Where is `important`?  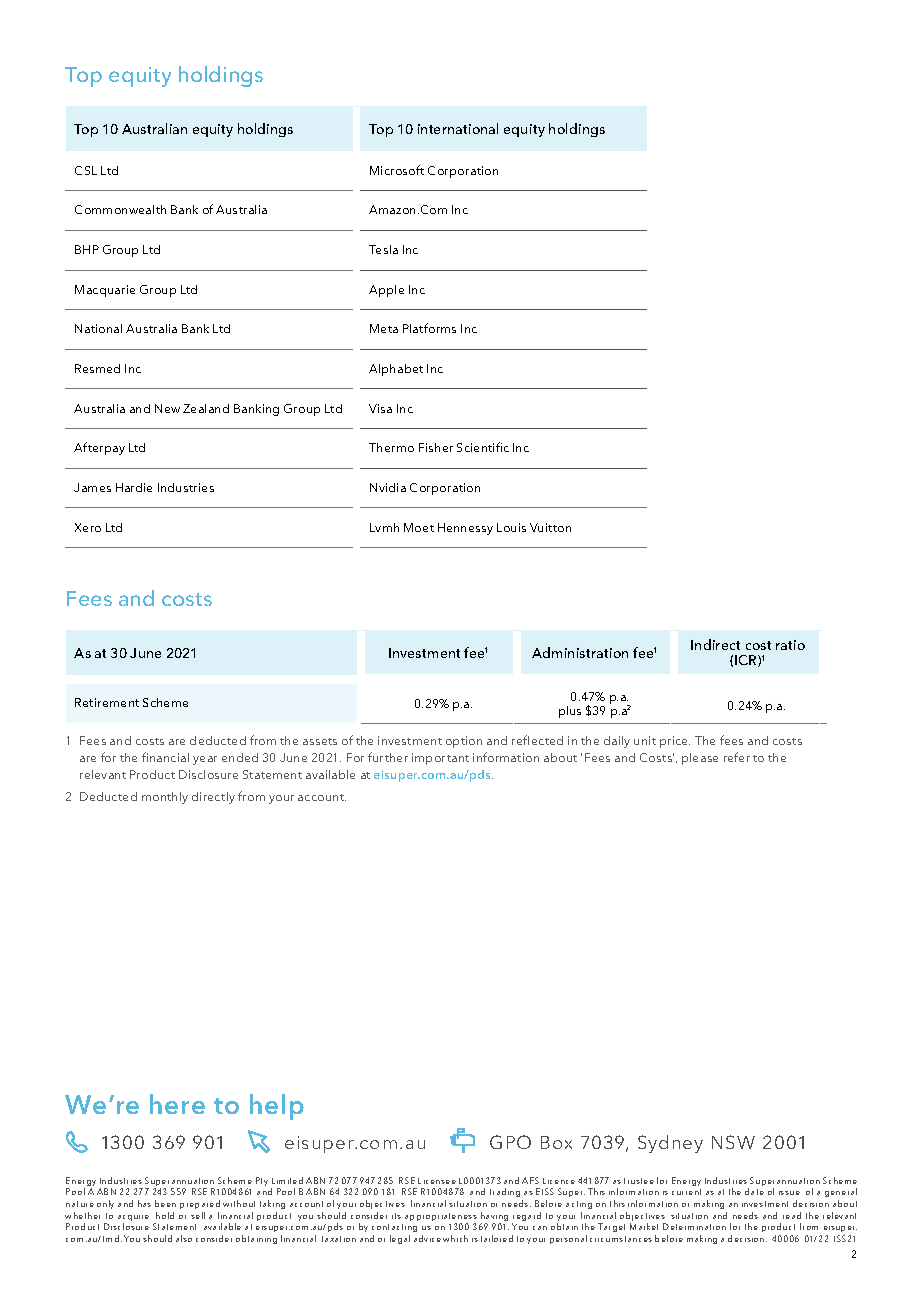 important is located at coordinates (440, 759).
